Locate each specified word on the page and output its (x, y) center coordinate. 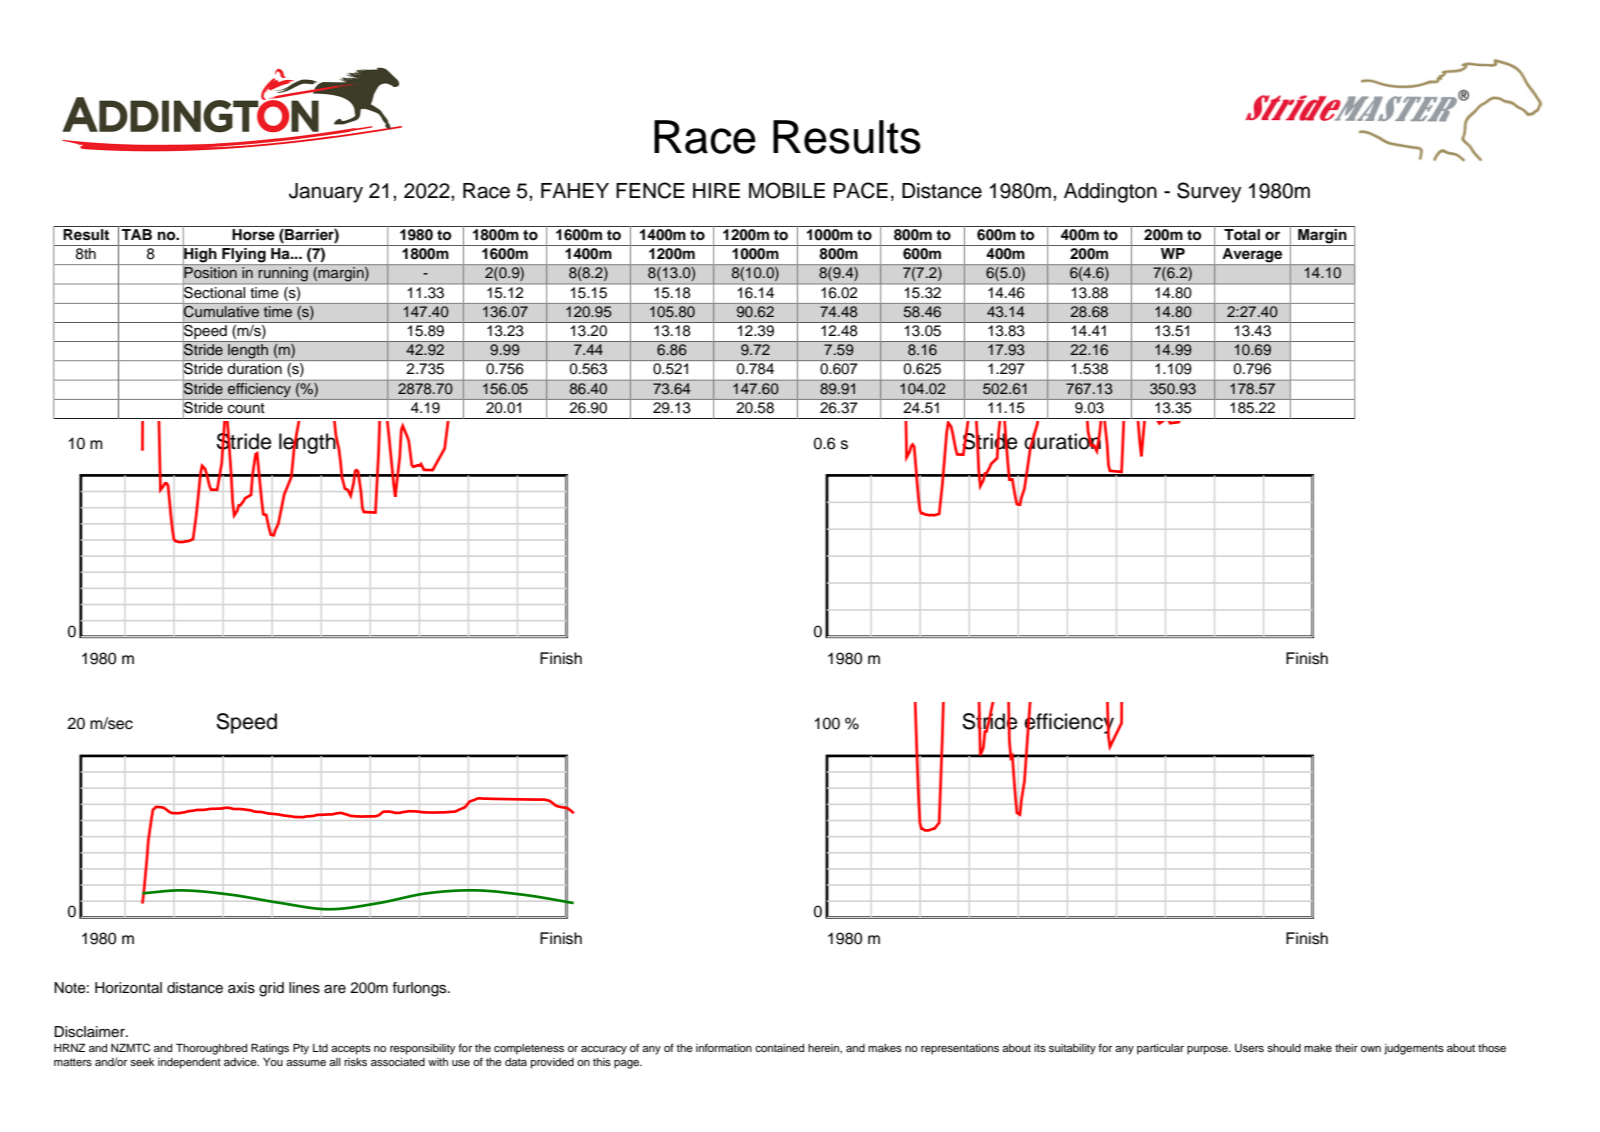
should (1284, 1048)
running (283, 275)
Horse (253, 233)
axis (241, 988)
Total (1242, 233)
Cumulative (222, 311)
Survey (1209, 192)
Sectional (214, 292)
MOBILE (787, 190)
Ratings (270, 1049)
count (246, 408)
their (1346, 1048)
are (335, 989)
